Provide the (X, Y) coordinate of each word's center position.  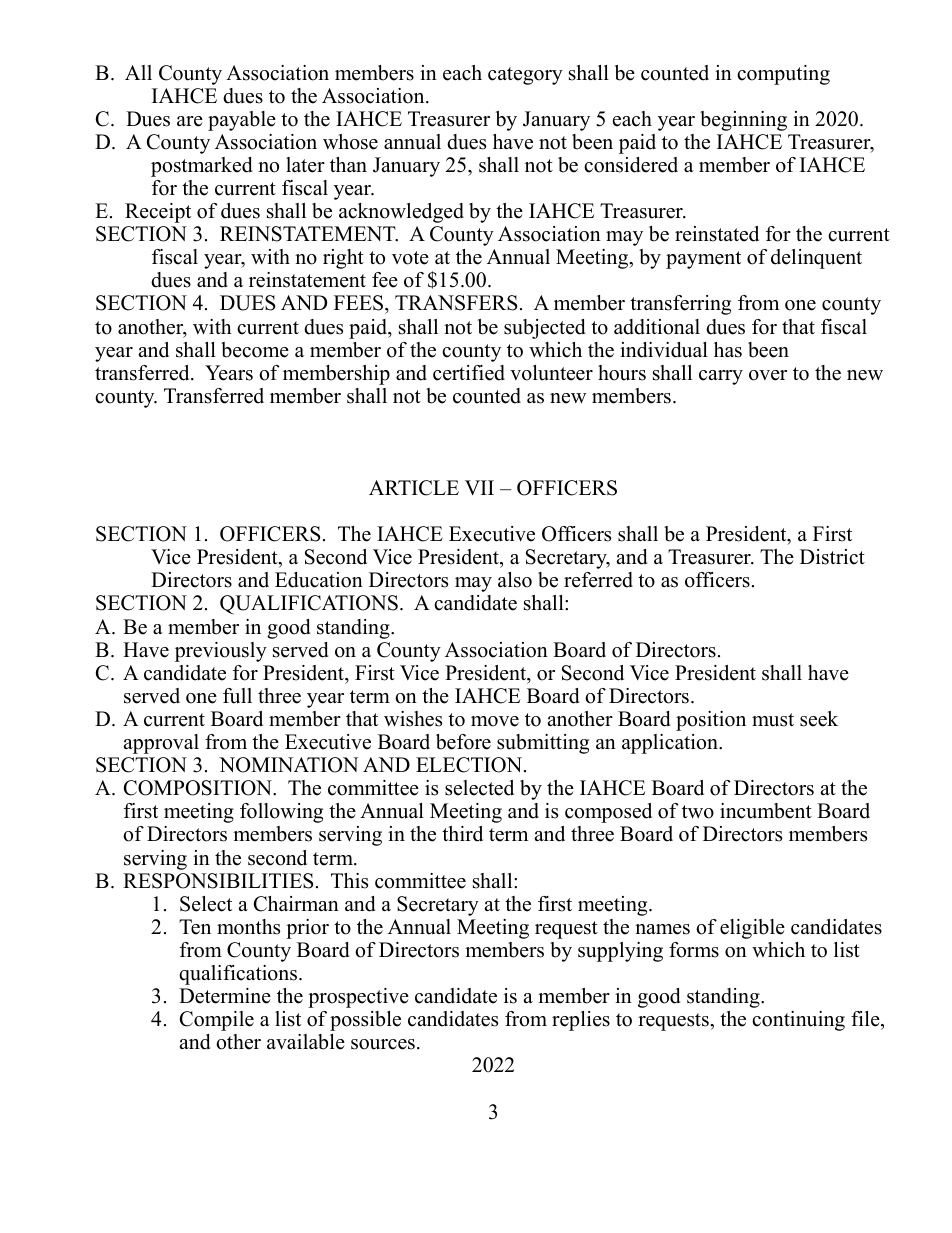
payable (242, 121)
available (306, 1042)
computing (783, 75)
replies (581, 1021)
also (515, 580)
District (832, 557)
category (525, 76)
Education (319, 580)
